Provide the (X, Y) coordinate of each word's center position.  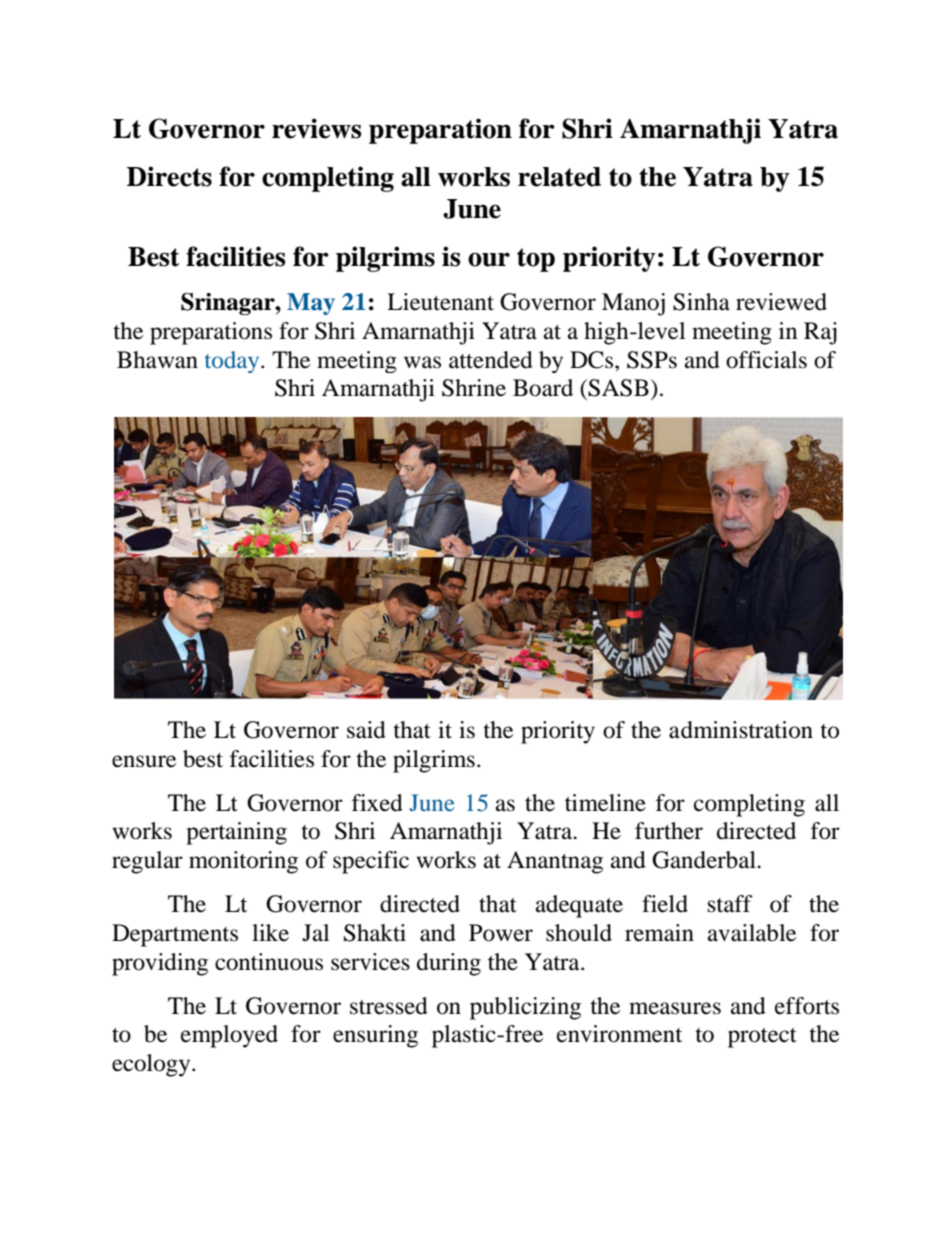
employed (229, 1036)
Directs (169, 176)
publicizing (525, 1008)
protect (762, 1038)
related (559, 177)
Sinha (701, 302)
